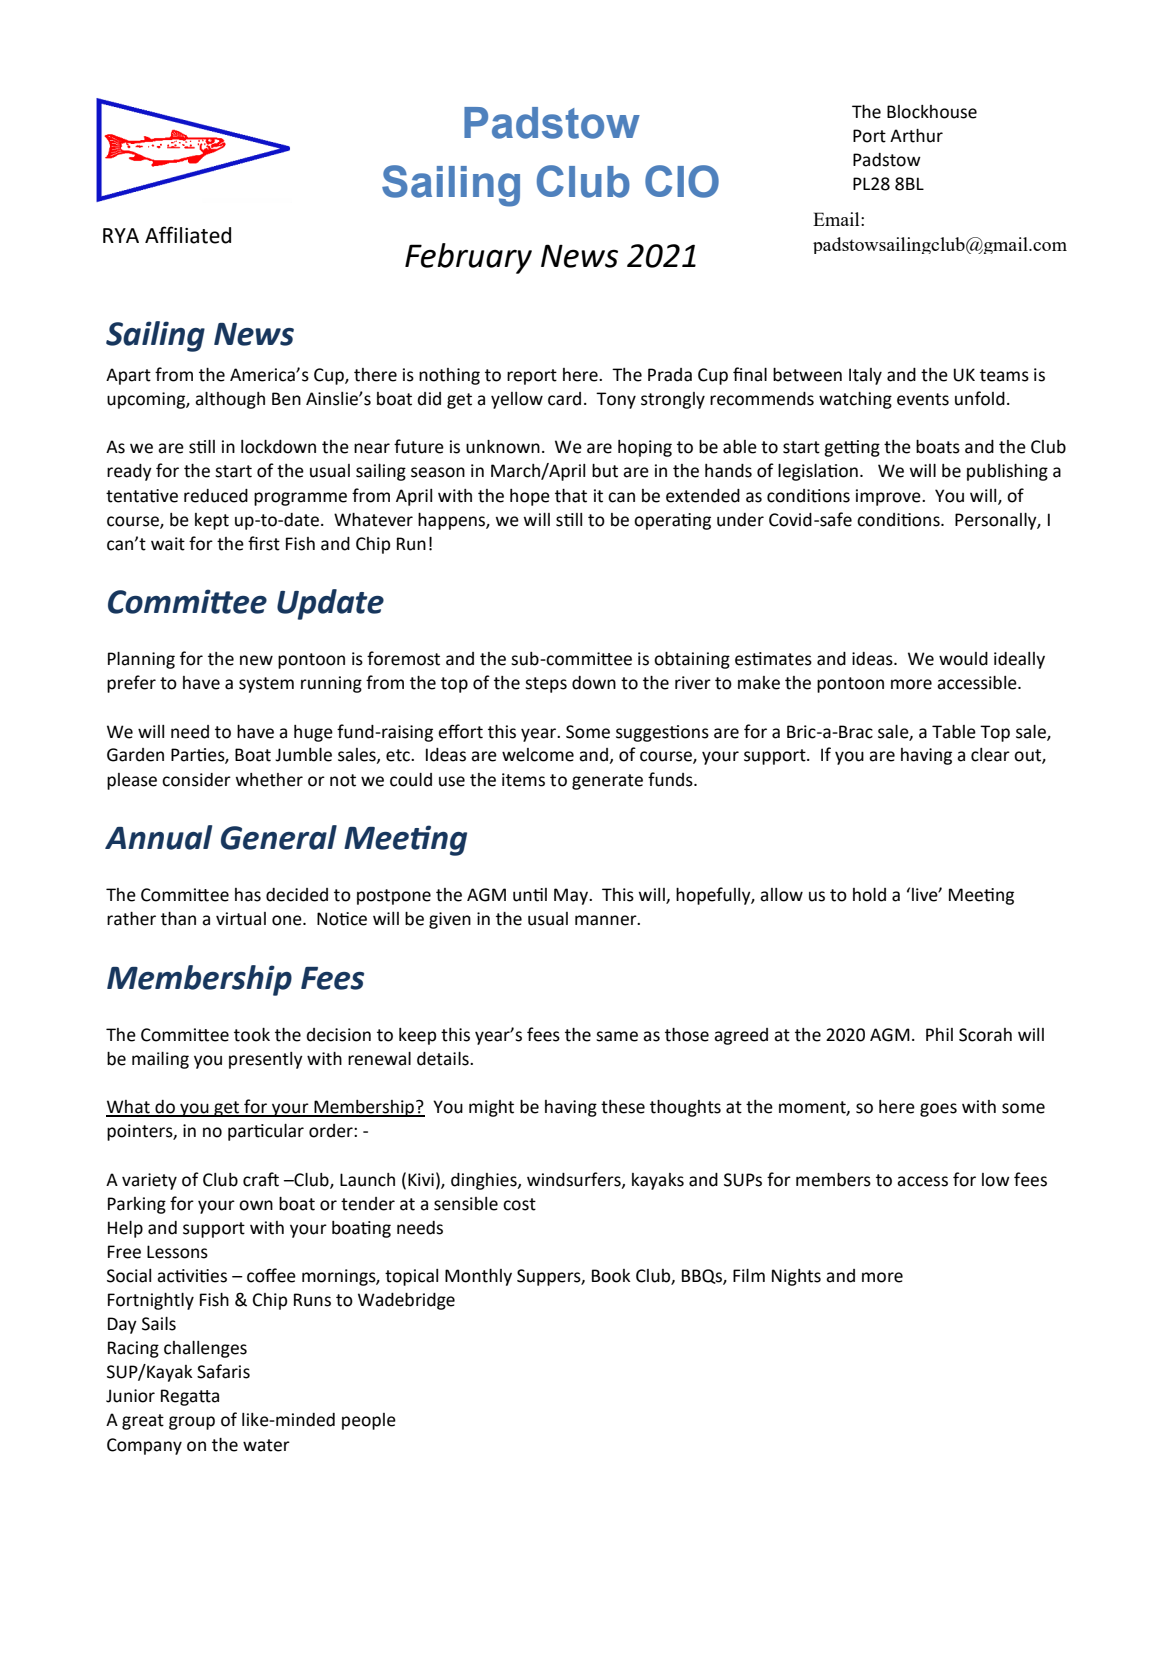 Image resolution: width=1174 pixels, height=1661 pixels. I want to click on Affiliated, so click(188, 235).
